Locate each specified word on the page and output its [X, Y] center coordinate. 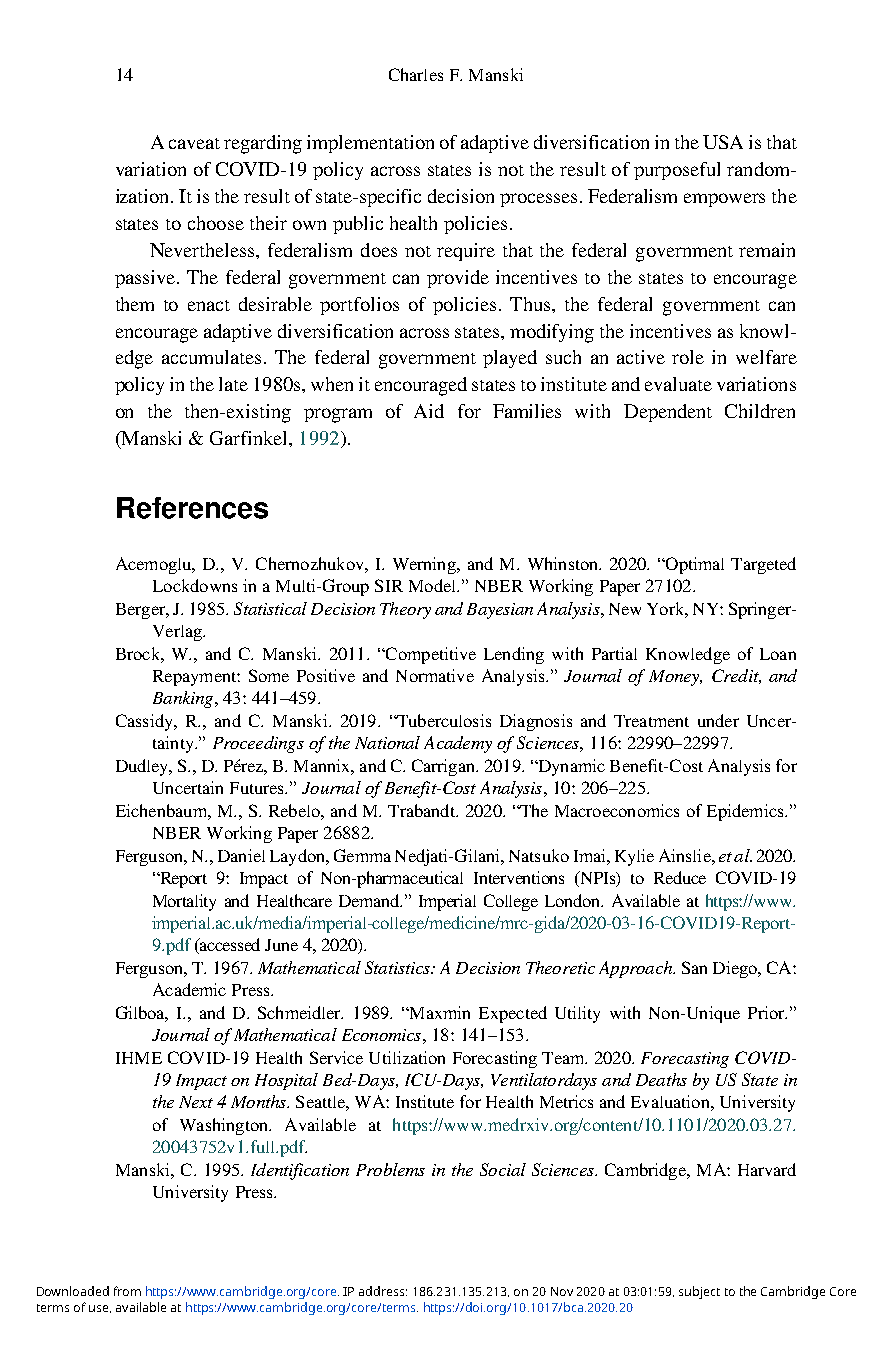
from [127, 1291]
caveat [194, 143]
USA [723, 142]
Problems [390, 1169]
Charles [416, 74]
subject [699, 1292]
